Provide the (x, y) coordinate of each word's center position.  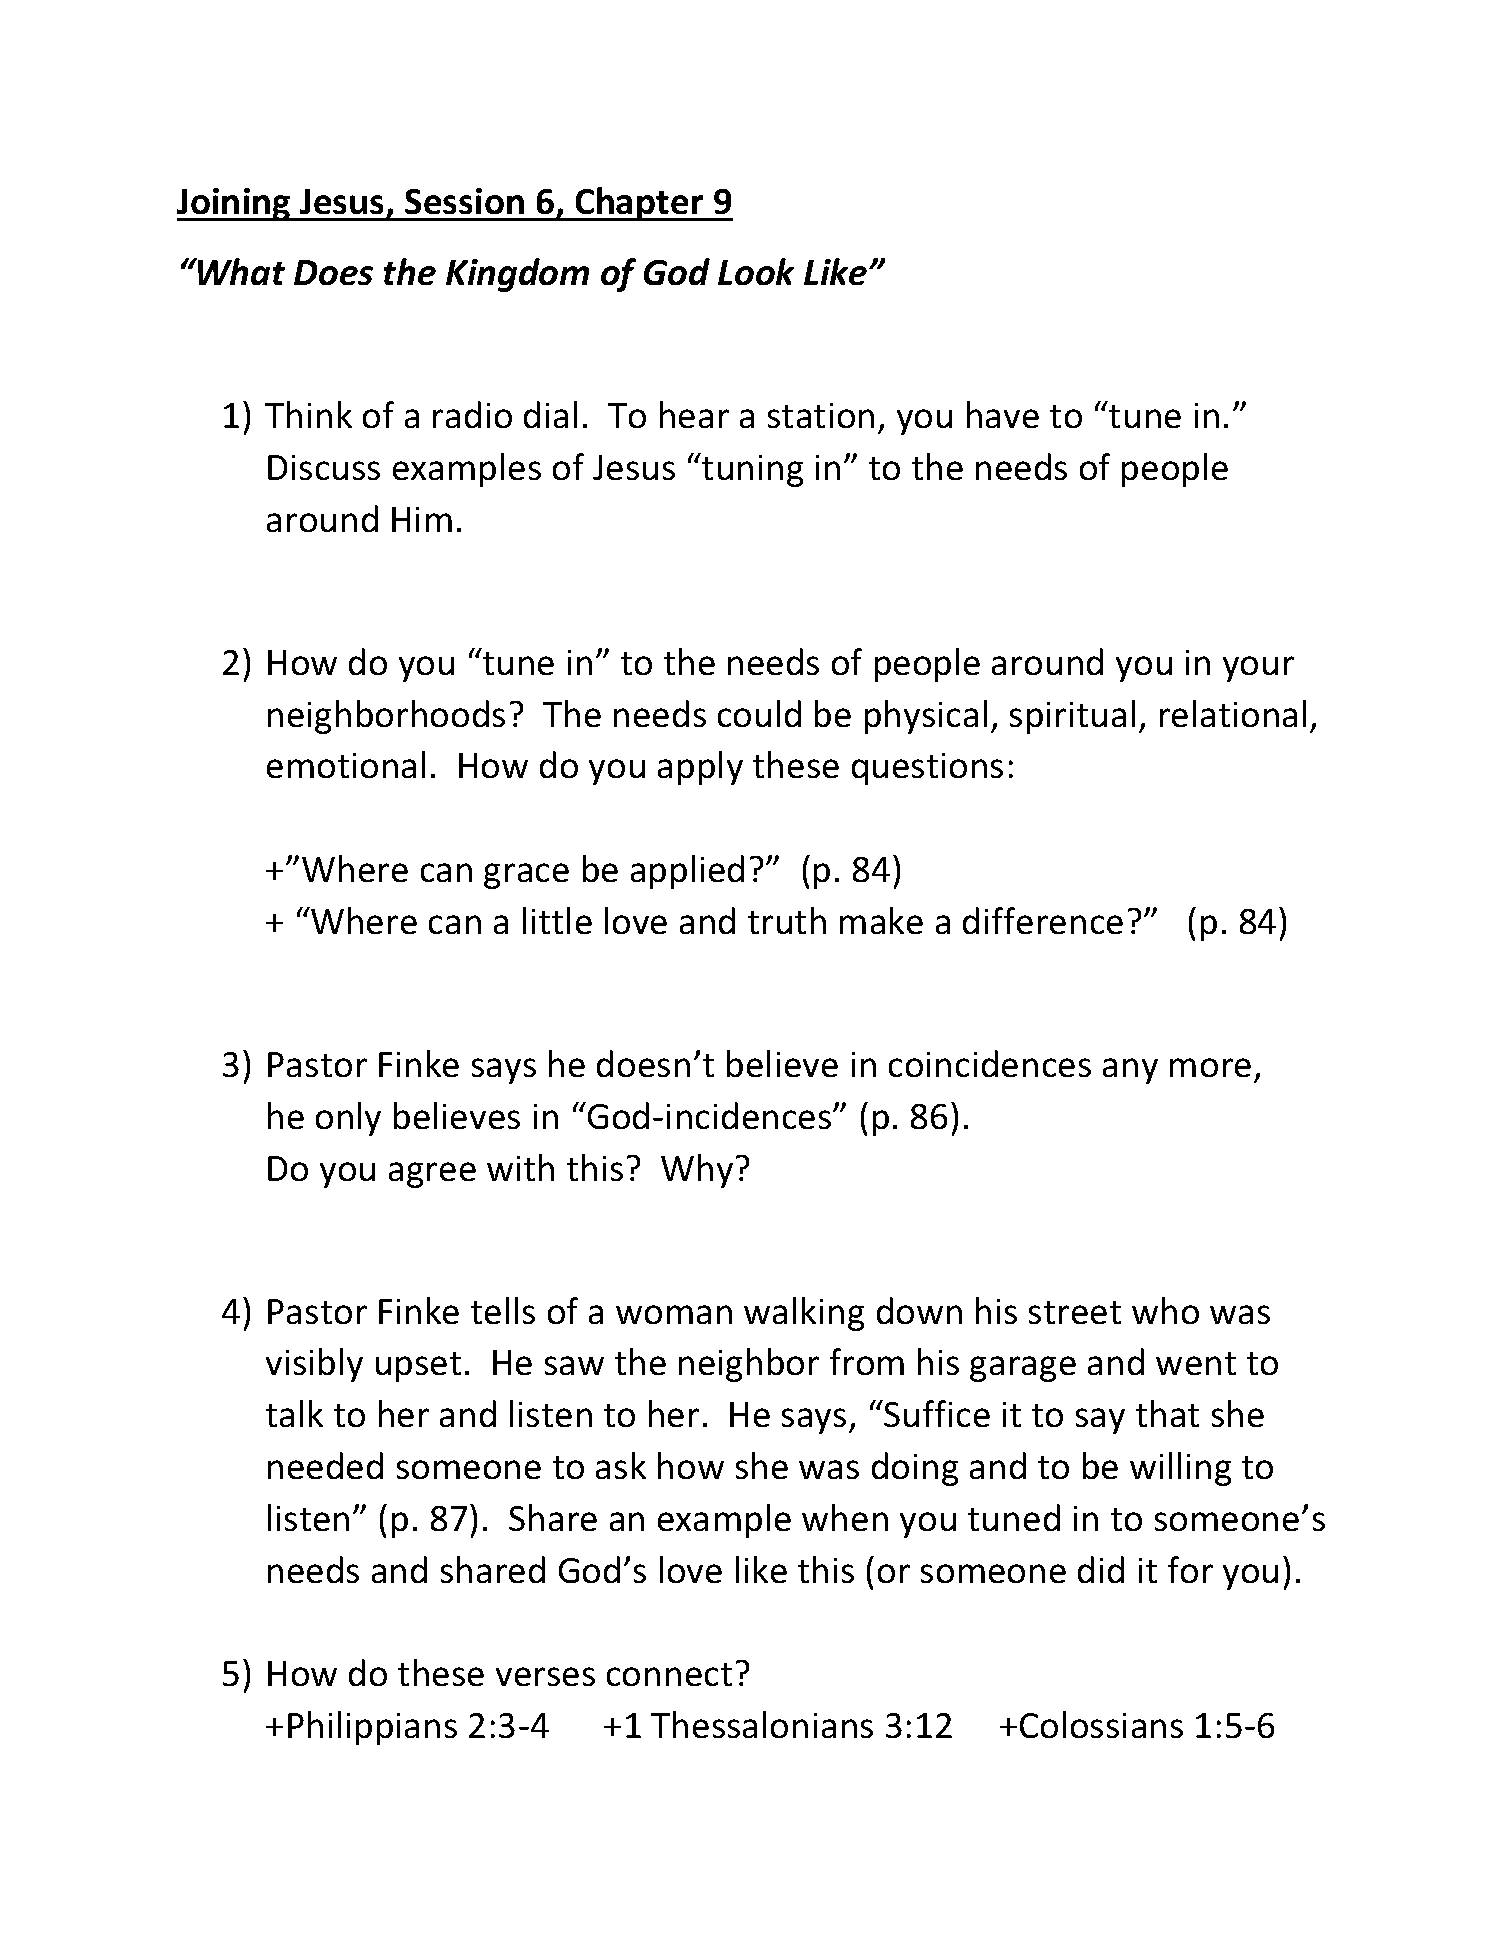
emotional (346, 764)
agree (432, 1175)
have (1003, 414)
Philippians (372, 1728)
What (240, 271)
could (759, 713)
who (1165, 1310)
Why (697, 1171)
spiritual (1072, 717)
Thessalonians (762, 1724)
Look (756, 271)
